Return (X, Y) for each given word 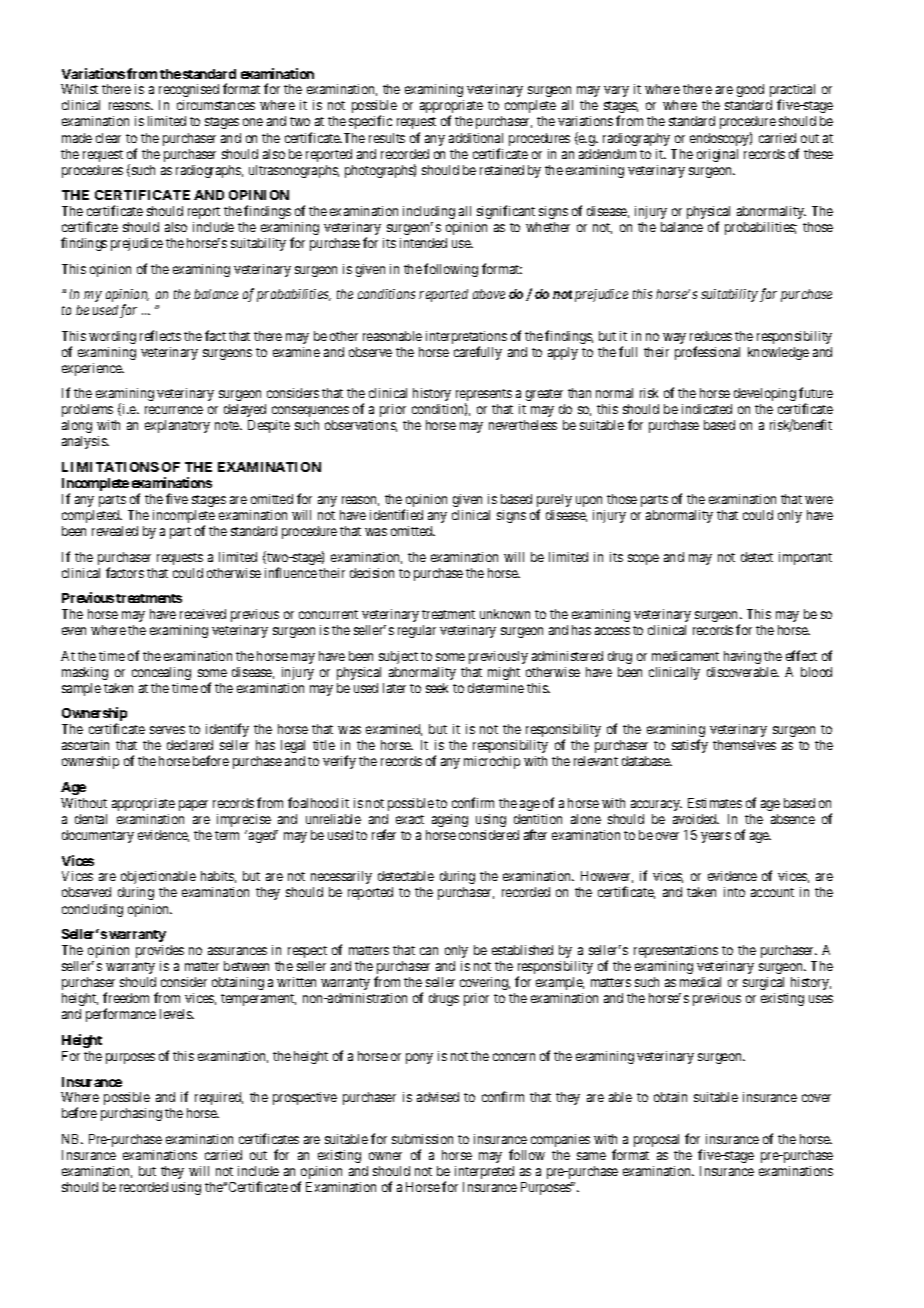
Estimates (715, 803)
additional (476, 138)
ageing (450, 820)
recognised (189, 90)
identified (396, 514)
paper (193, 805)
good (750, 90)
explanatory (177, 426)
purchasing (131, 1114)
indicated (707, 409)
